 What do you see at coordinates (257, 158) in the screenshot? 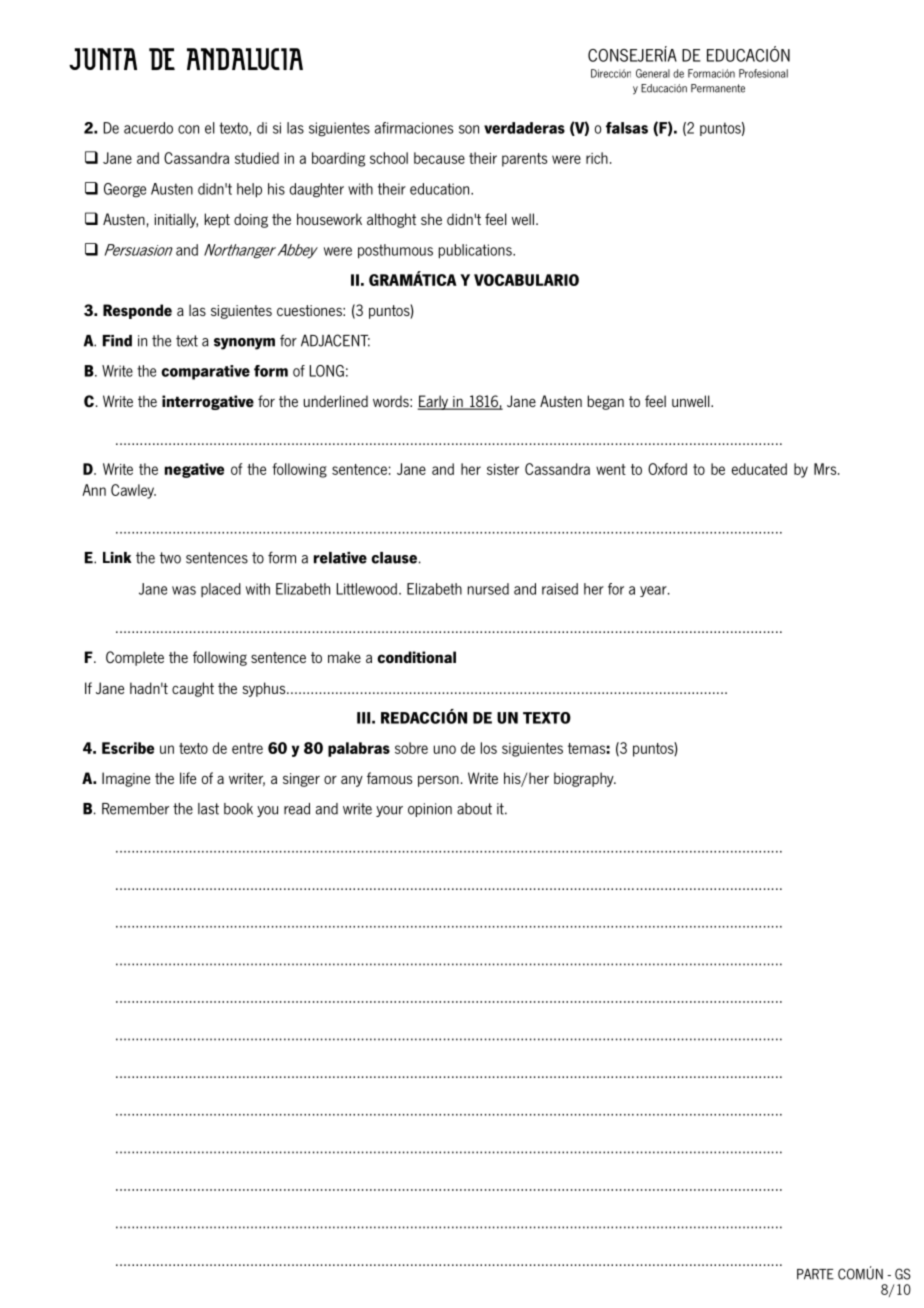
I see `studied` at bounding box center [257, 158].
